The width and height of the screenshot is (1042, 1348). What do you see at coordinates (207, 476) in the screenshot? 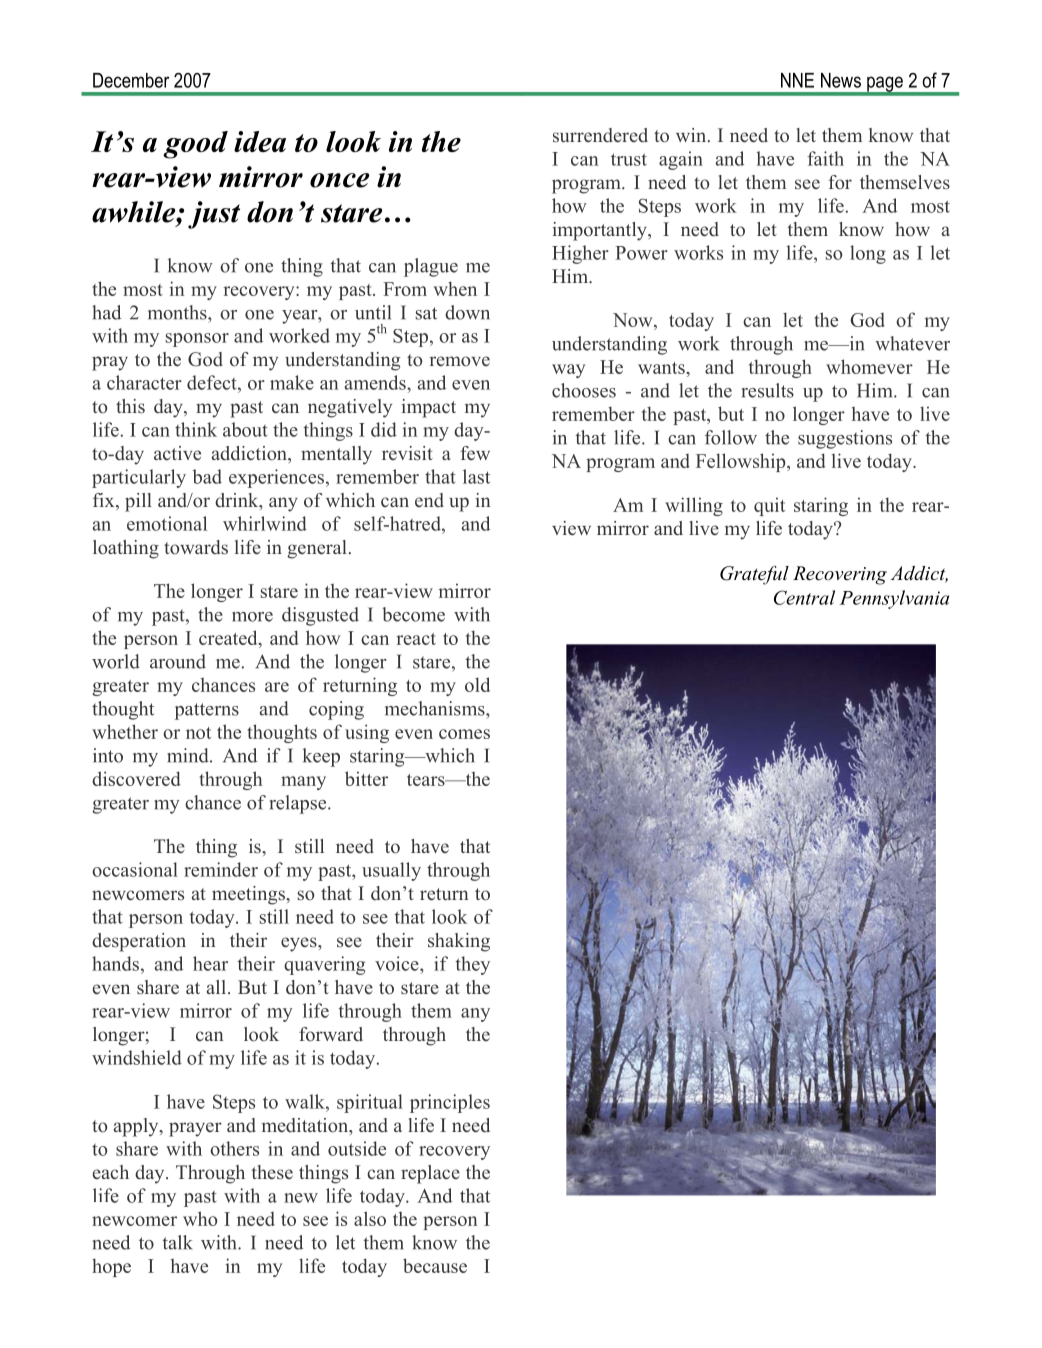
I see `bad` at bounding box center [207, 476].
